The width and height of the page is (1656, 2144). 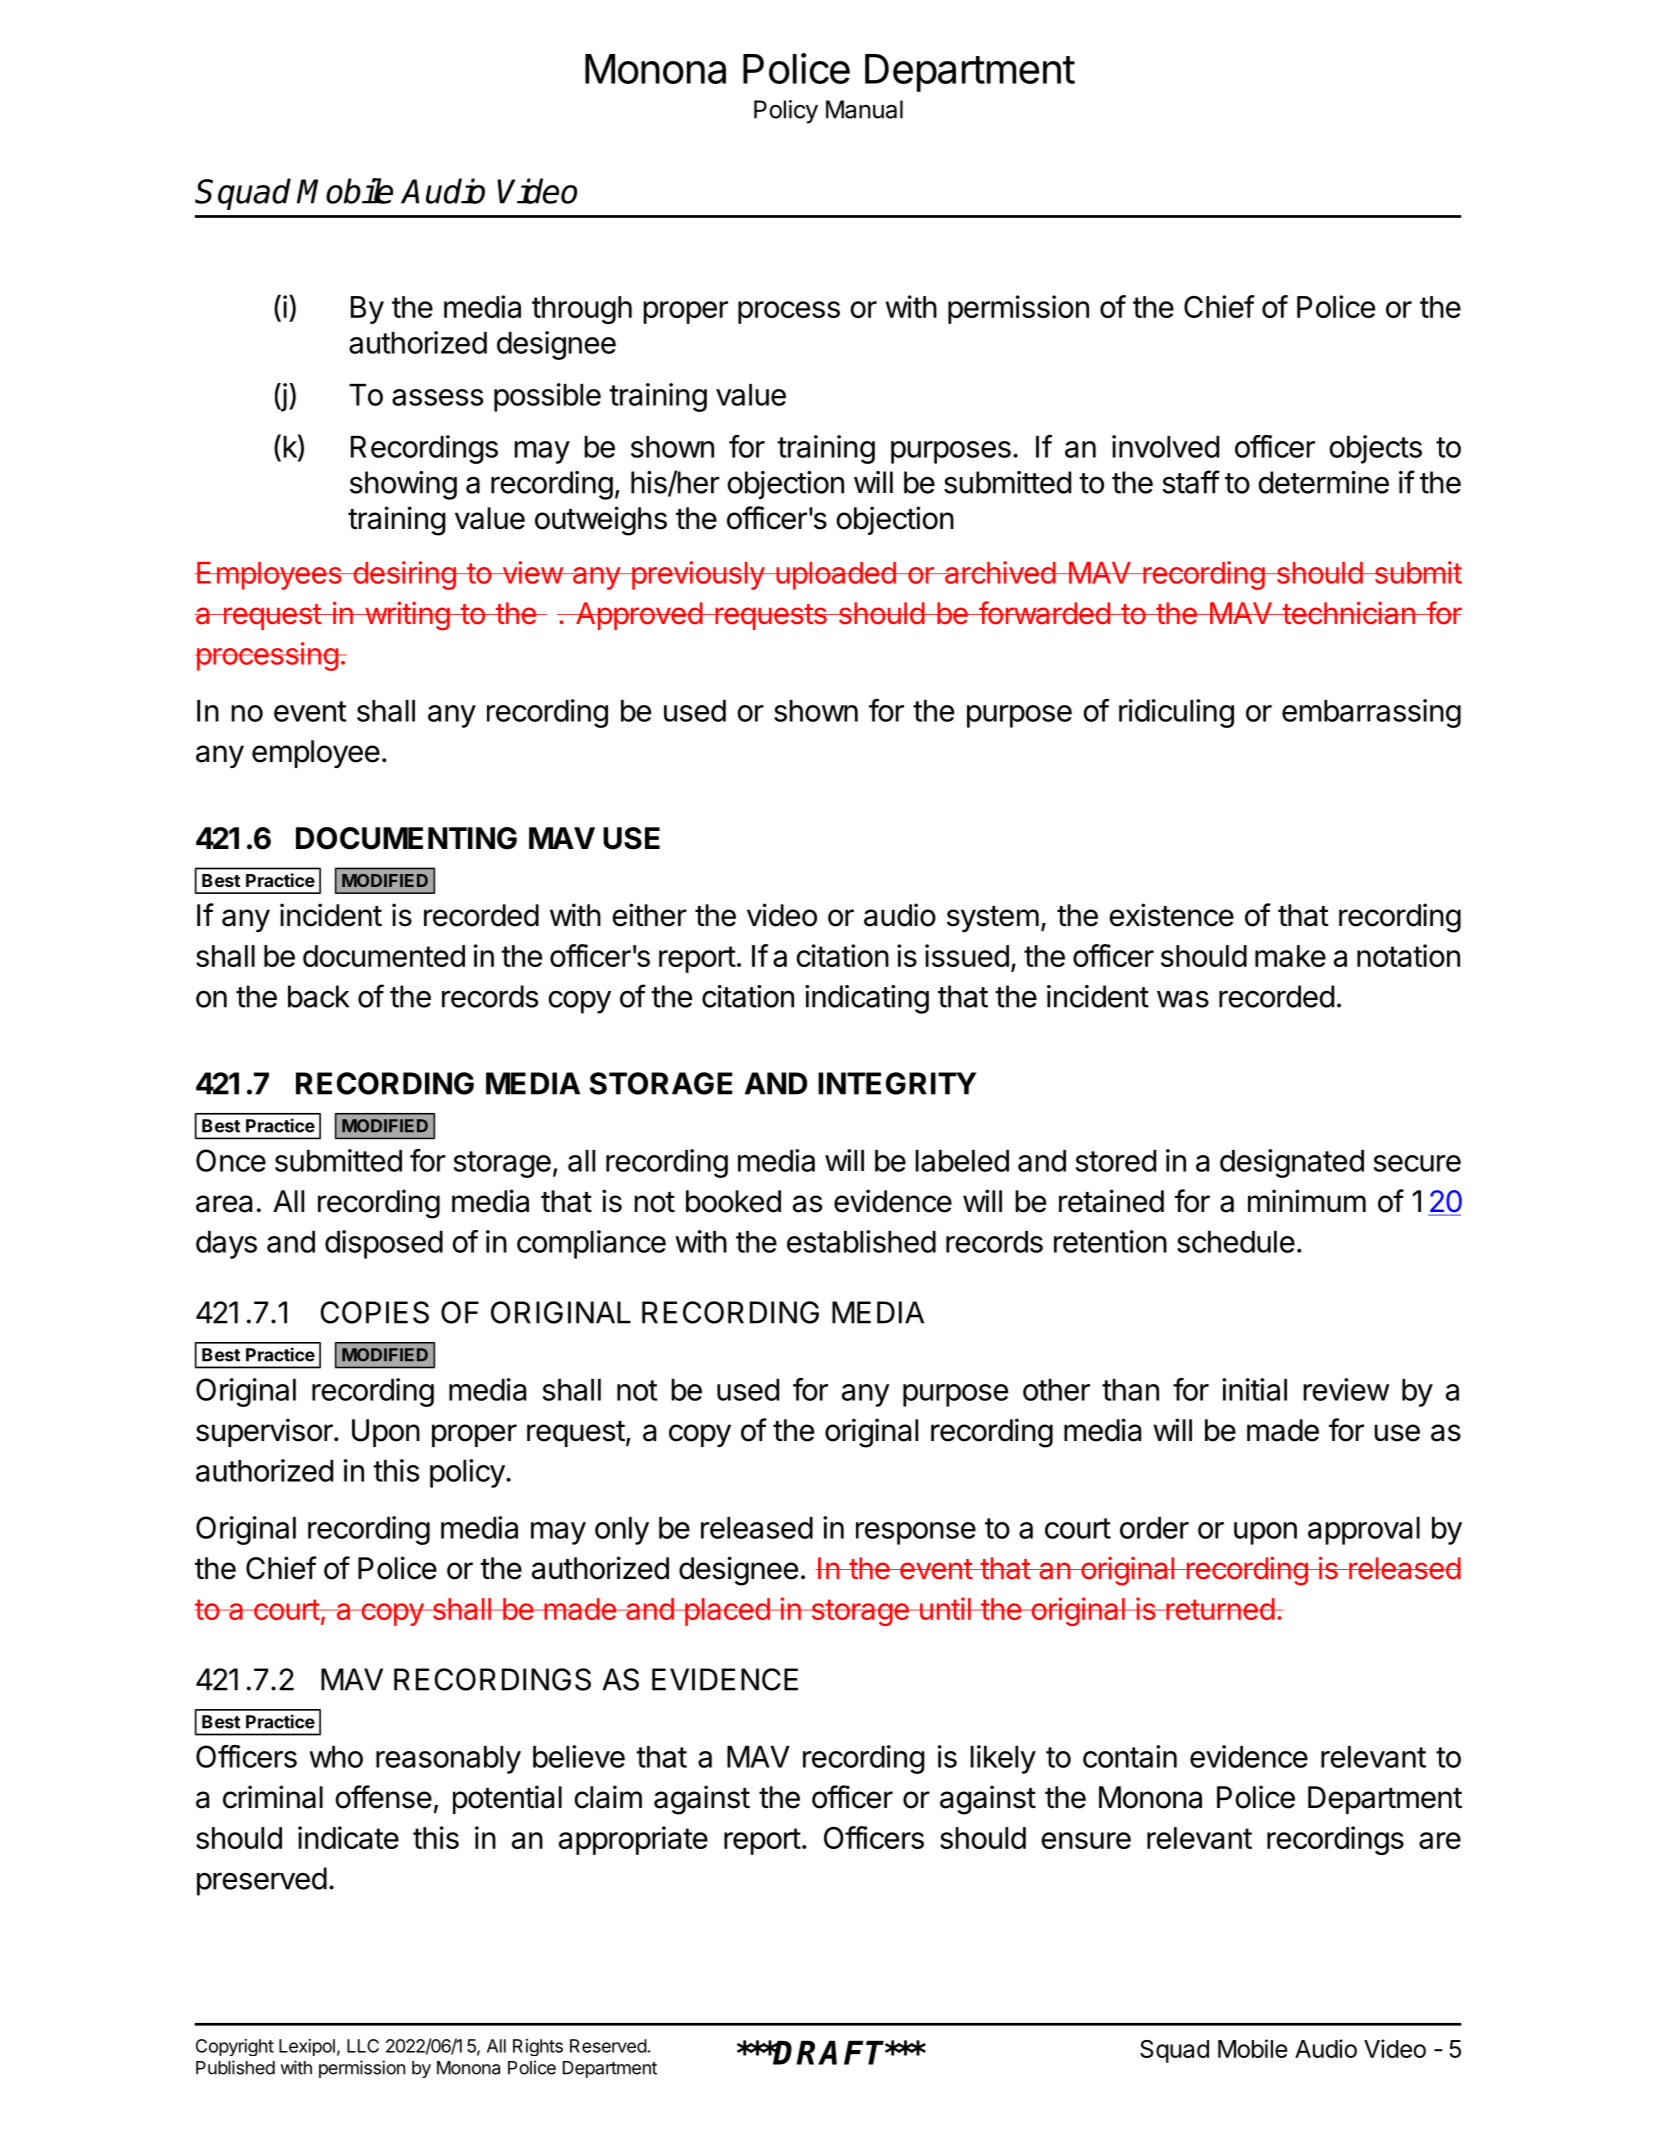 I want to click on through, so click(x=582, y=310).
